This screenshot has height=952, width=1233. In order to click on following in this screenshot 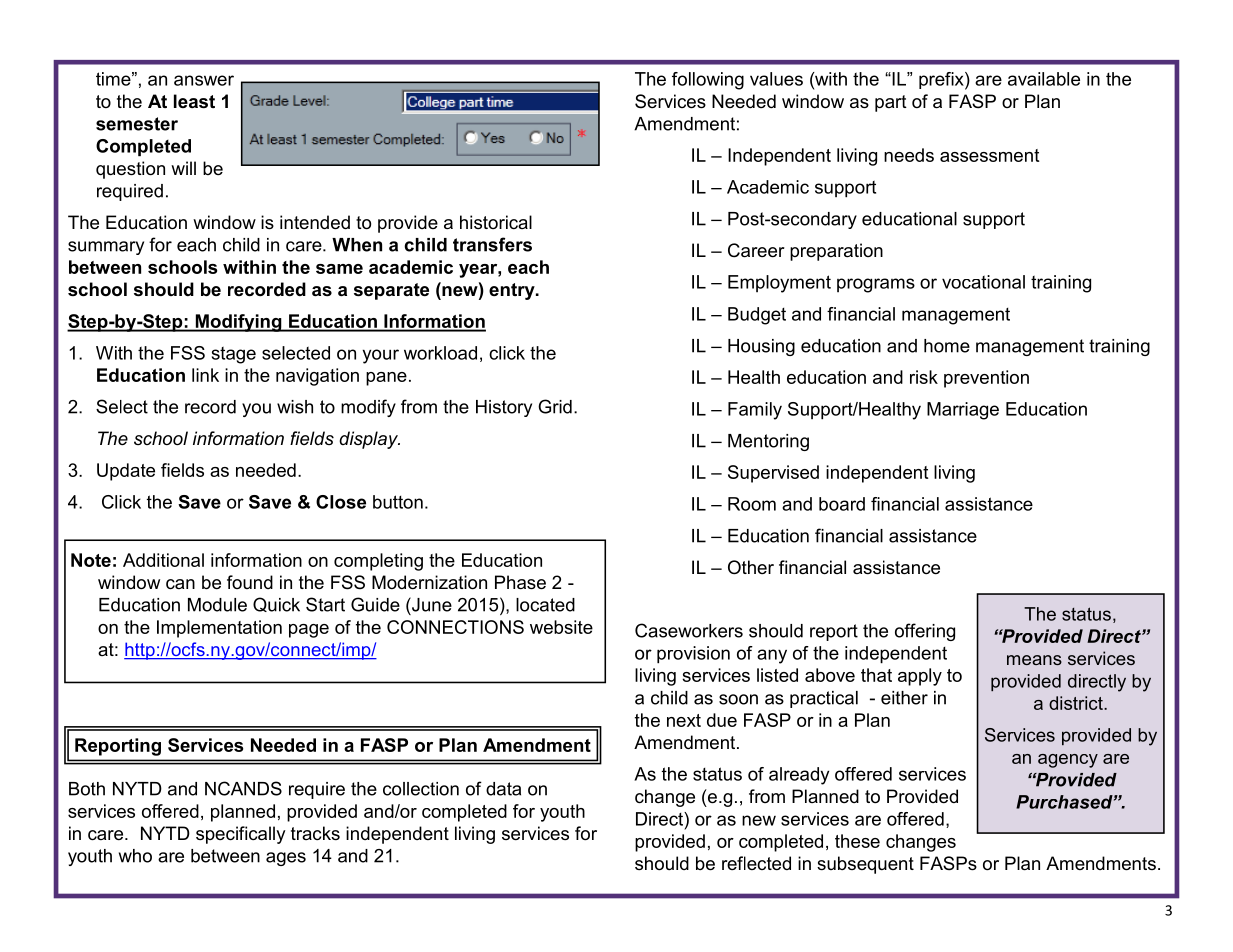, I will do `click(708, 81)`.
